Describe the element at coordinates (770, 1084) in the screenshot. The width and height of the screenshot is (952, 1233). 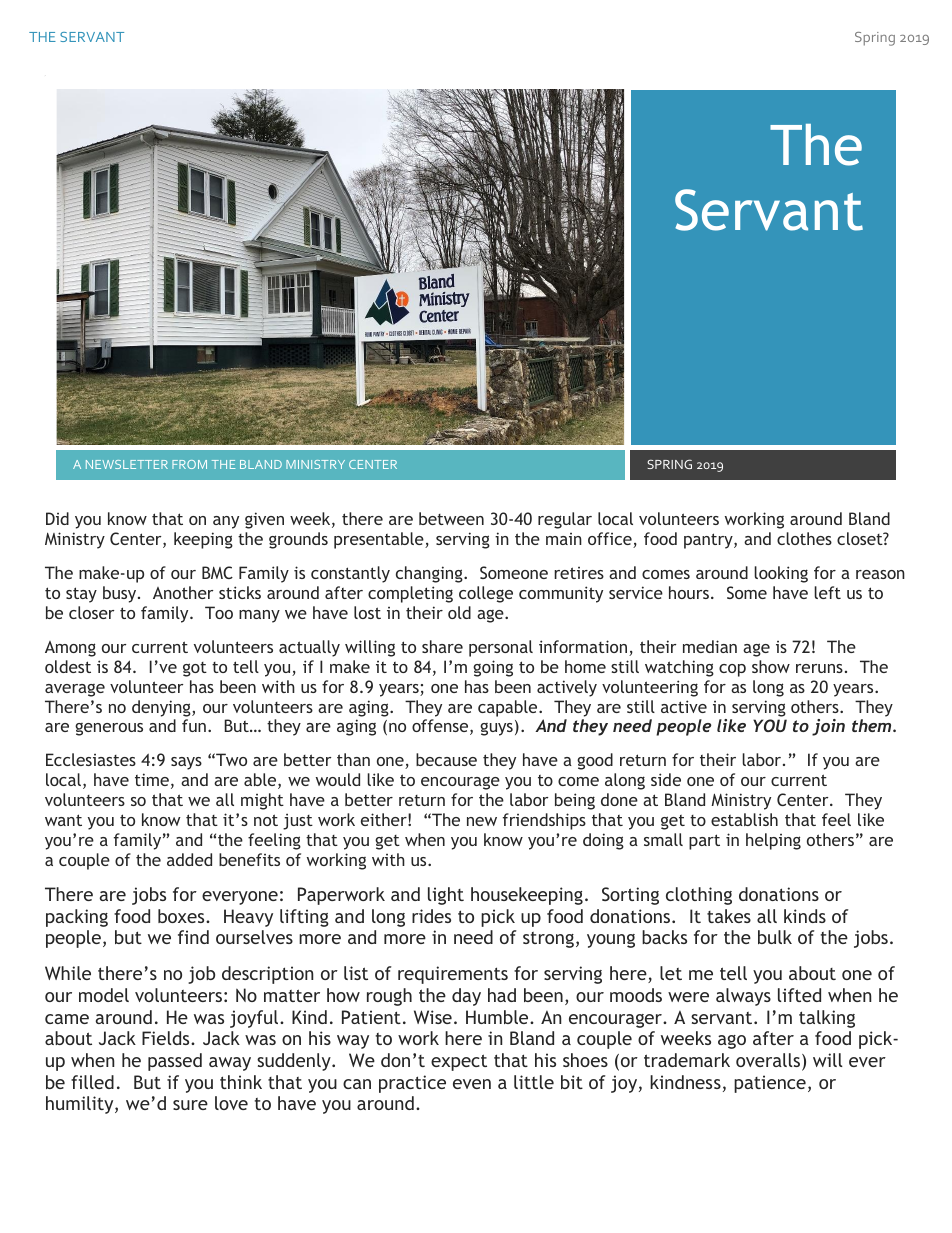
I see `patience` at that location.
